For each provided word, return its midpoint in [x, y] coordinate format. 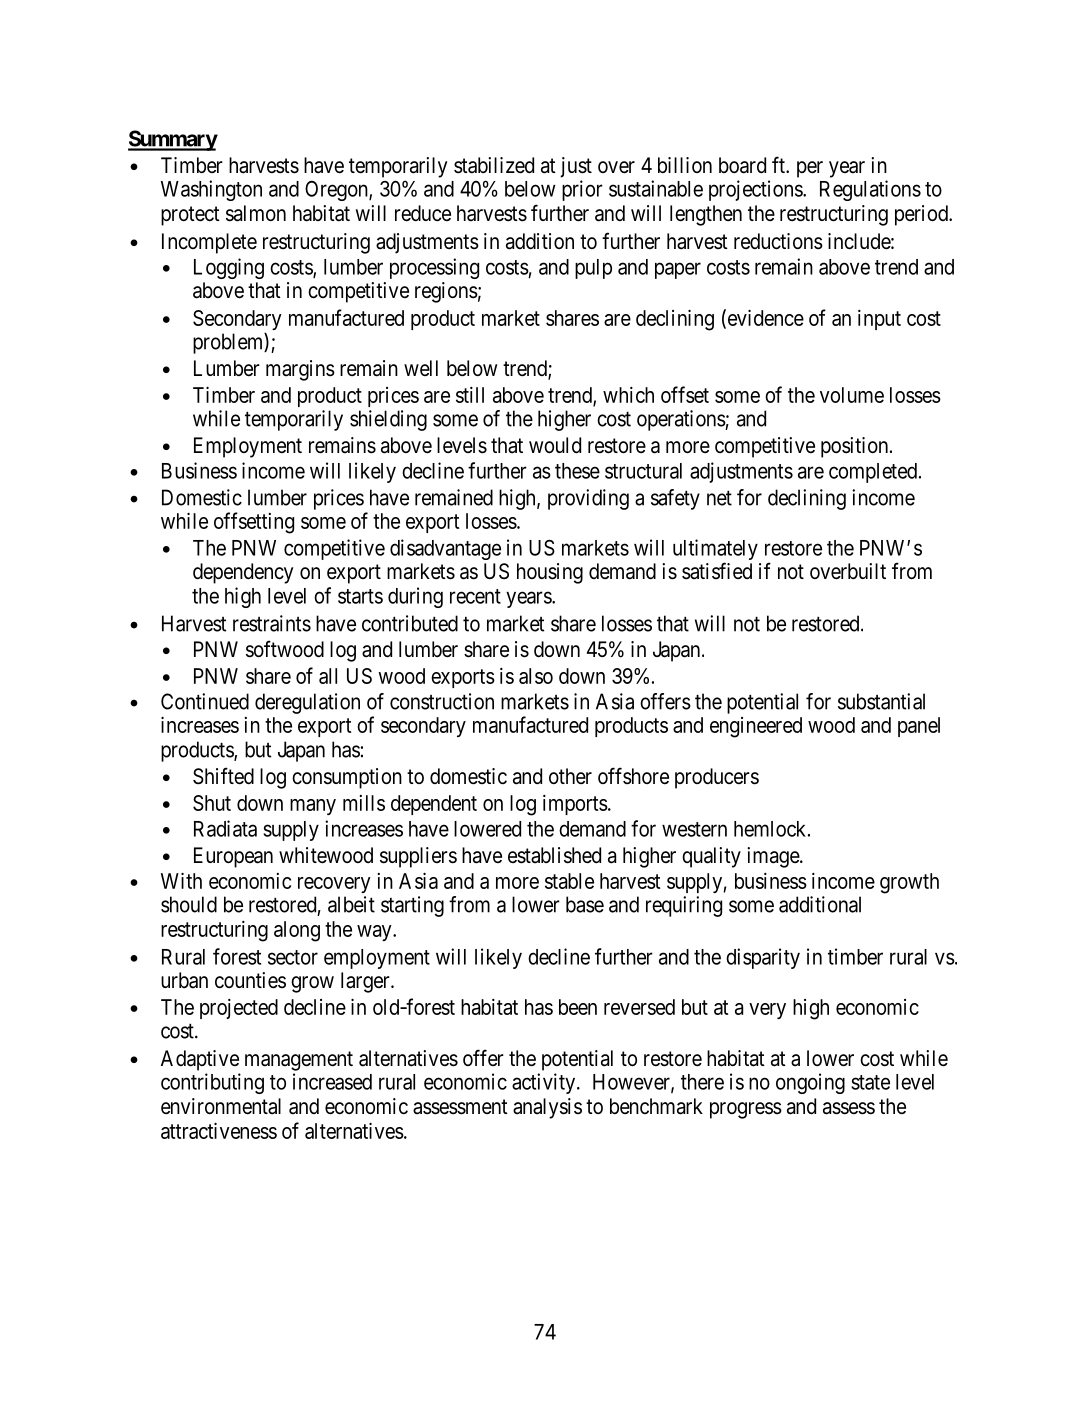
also [536, 676]
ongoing [810, 1083]
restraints [272, 623]
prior [582, 190]
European [233, 857]
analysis [547, 1108]
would [555, 445]
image [774, 857]
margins [300, 370]
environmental [221, 1106]
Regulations [870, 190]
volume [852, 395]
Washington [211, 190]
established [554, 855]
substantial [881, 701]
